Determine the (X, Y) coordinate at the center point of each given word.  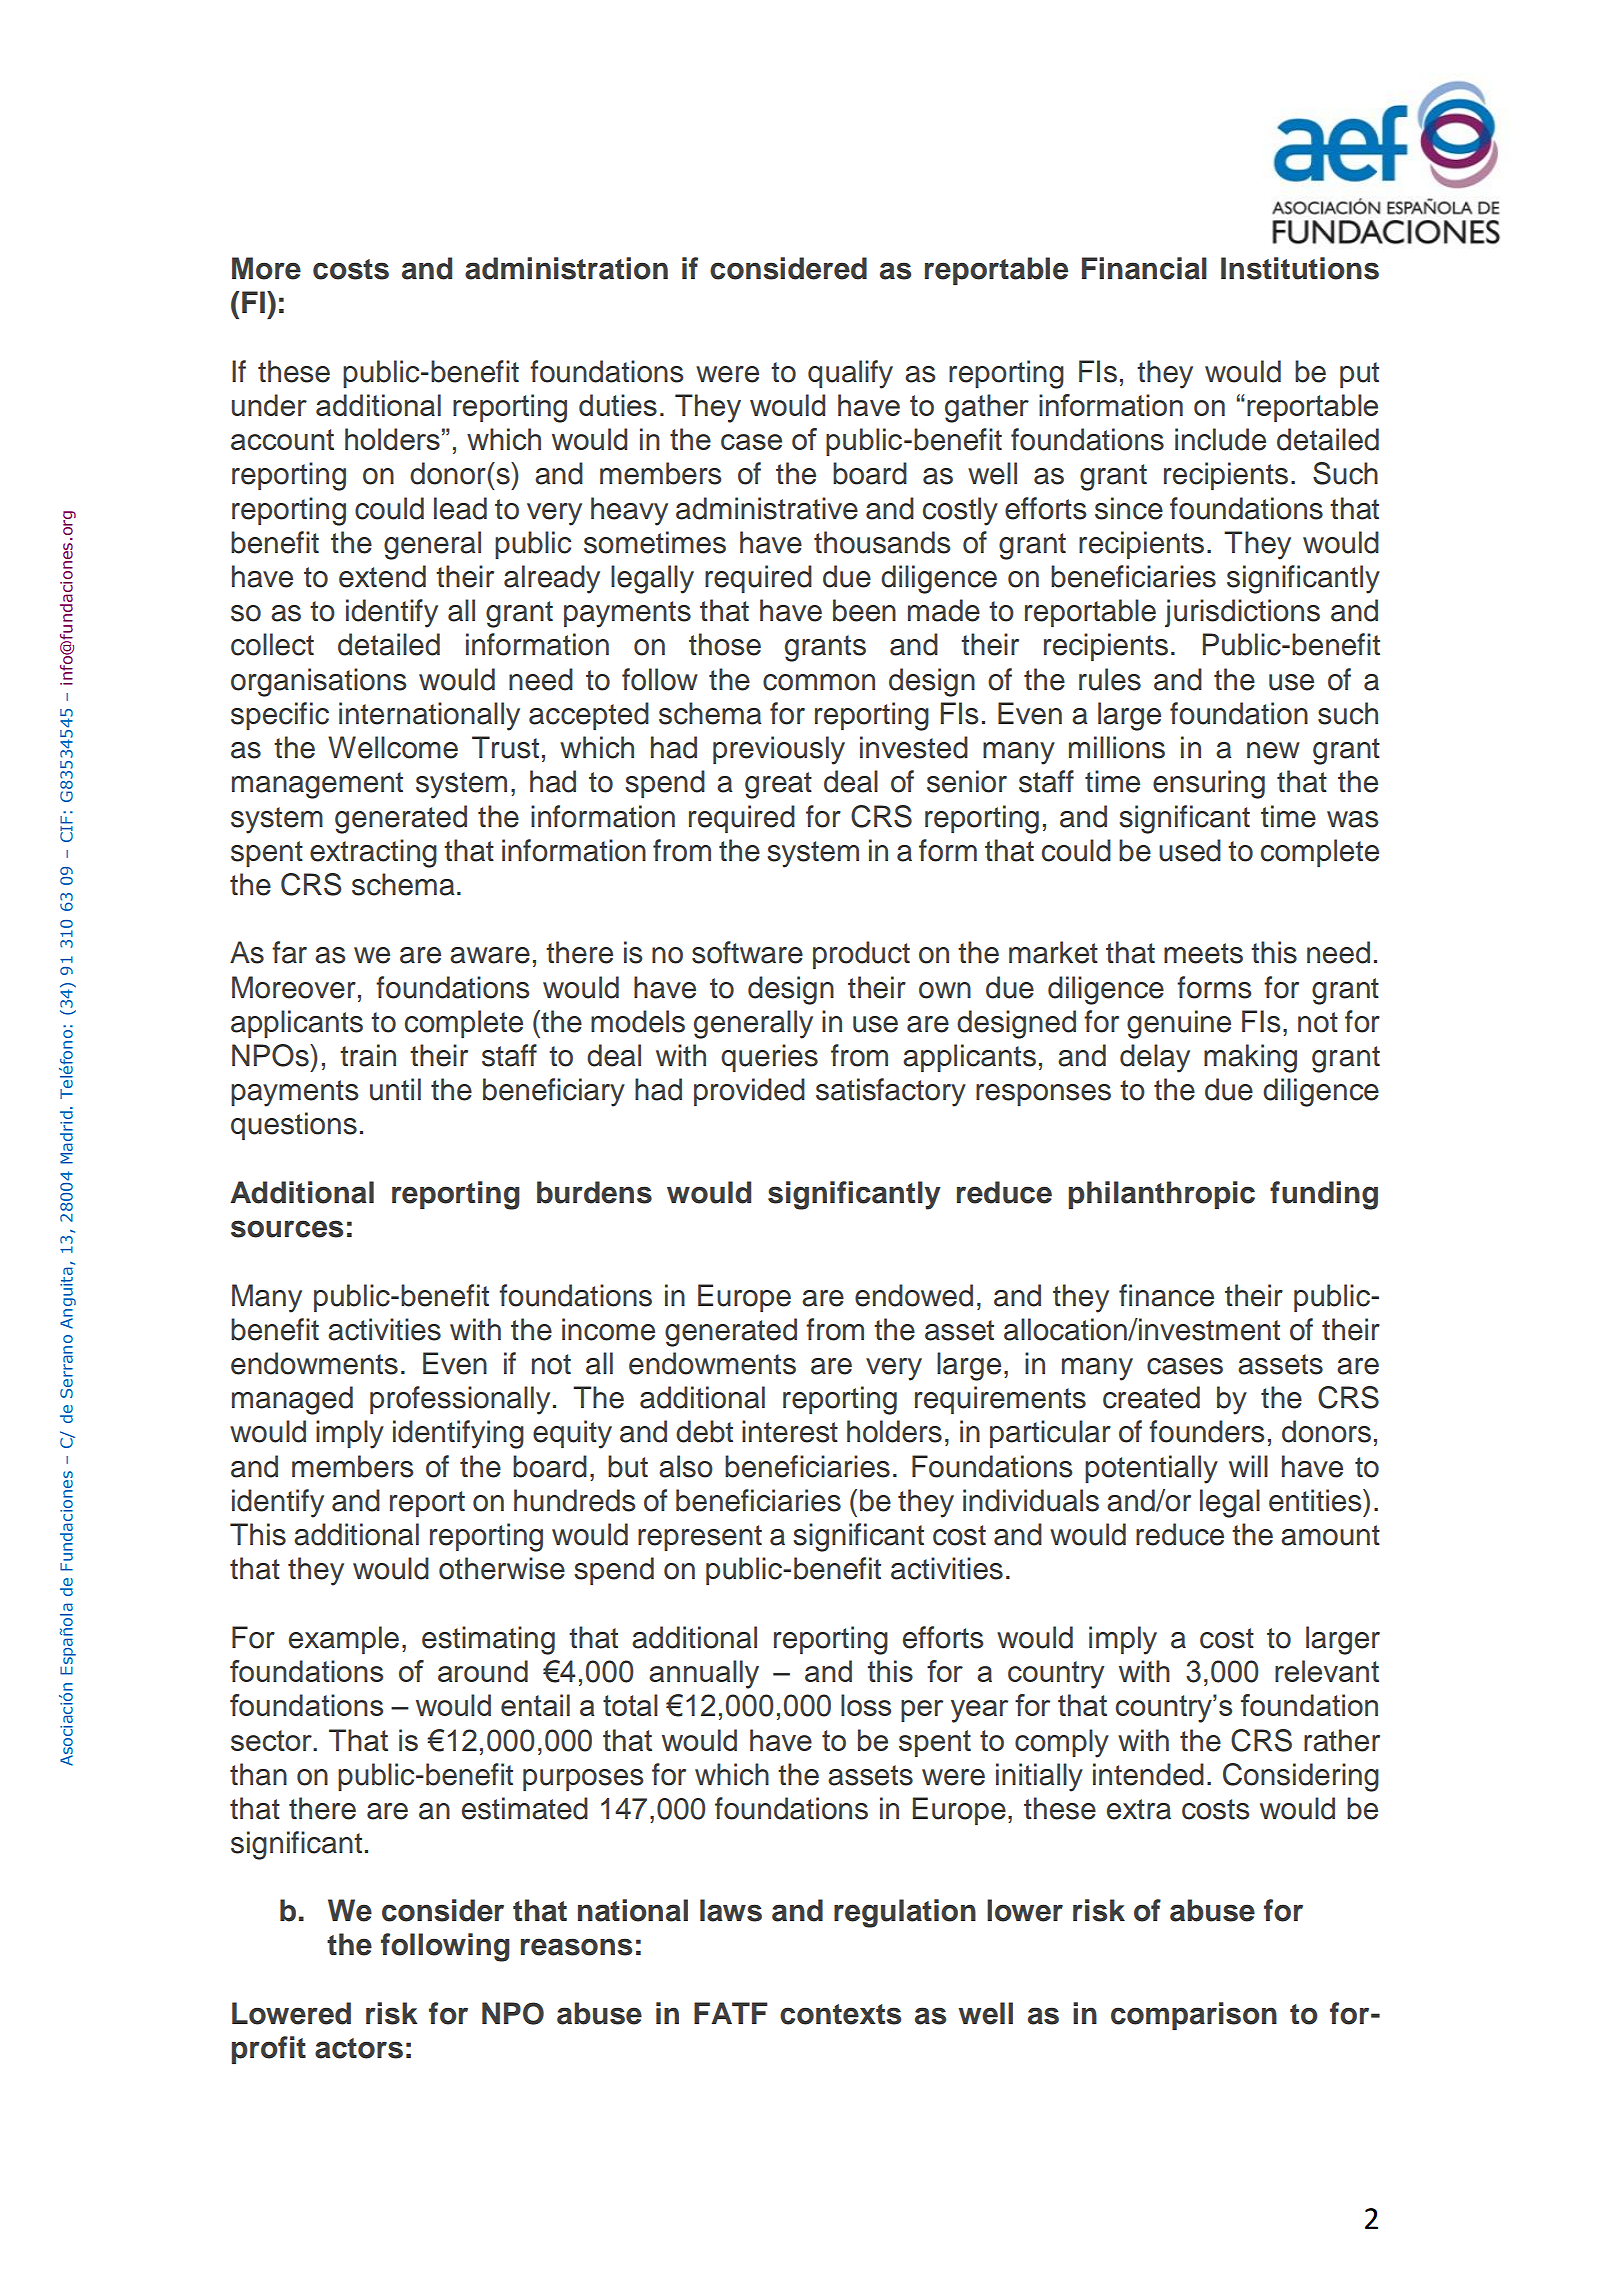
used (1190, 850)
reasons (576, 1947)
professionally (460, 1400)
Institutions (1300, 268)
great (778, 785)
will (1248, 1466)
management (317, 785)
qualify (850, 374)
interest (790, 1431)
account (282, 439)
